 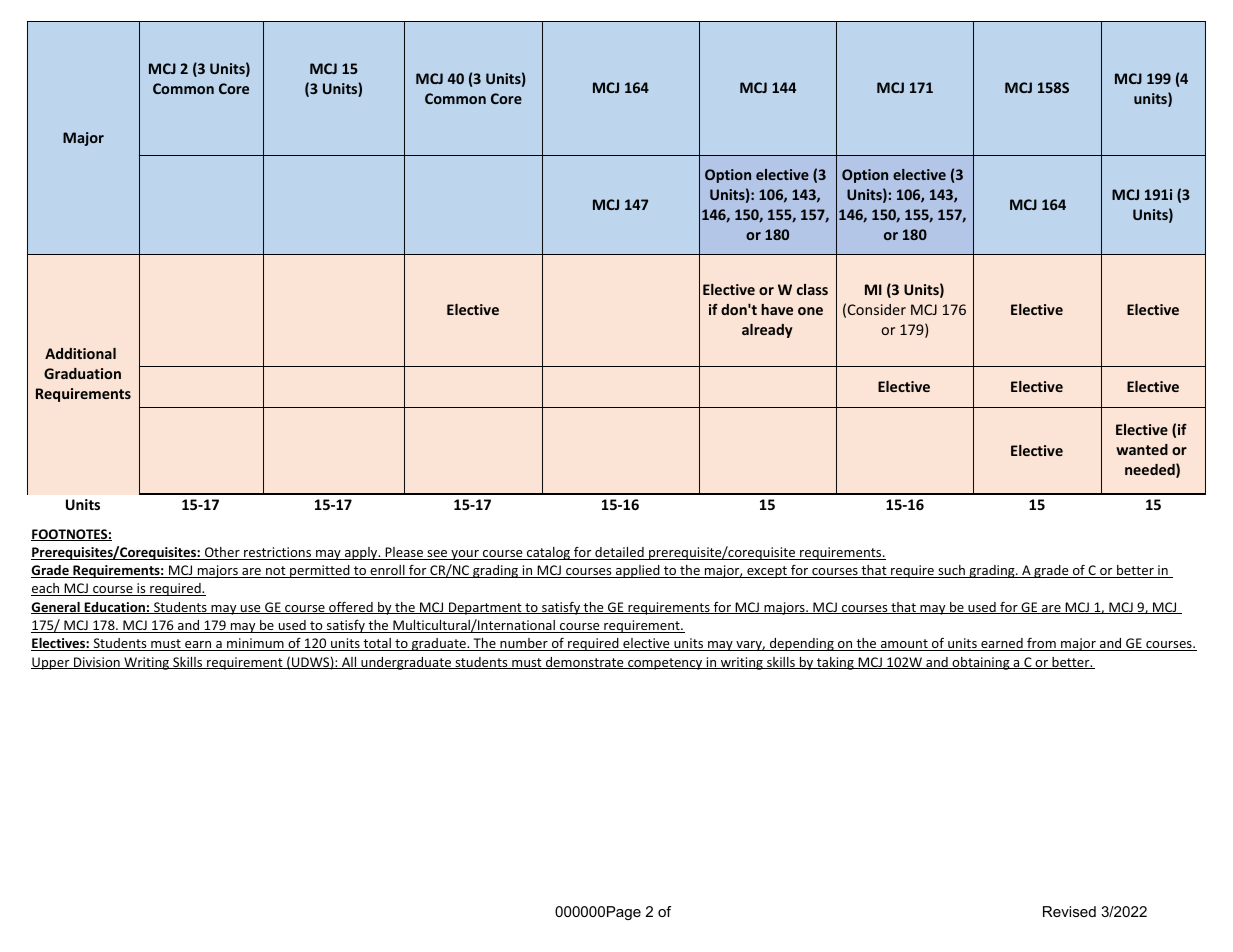 What do you see at coordinates (114, 608) in the document?
I see `Education` at bounding box center [114, 608].
